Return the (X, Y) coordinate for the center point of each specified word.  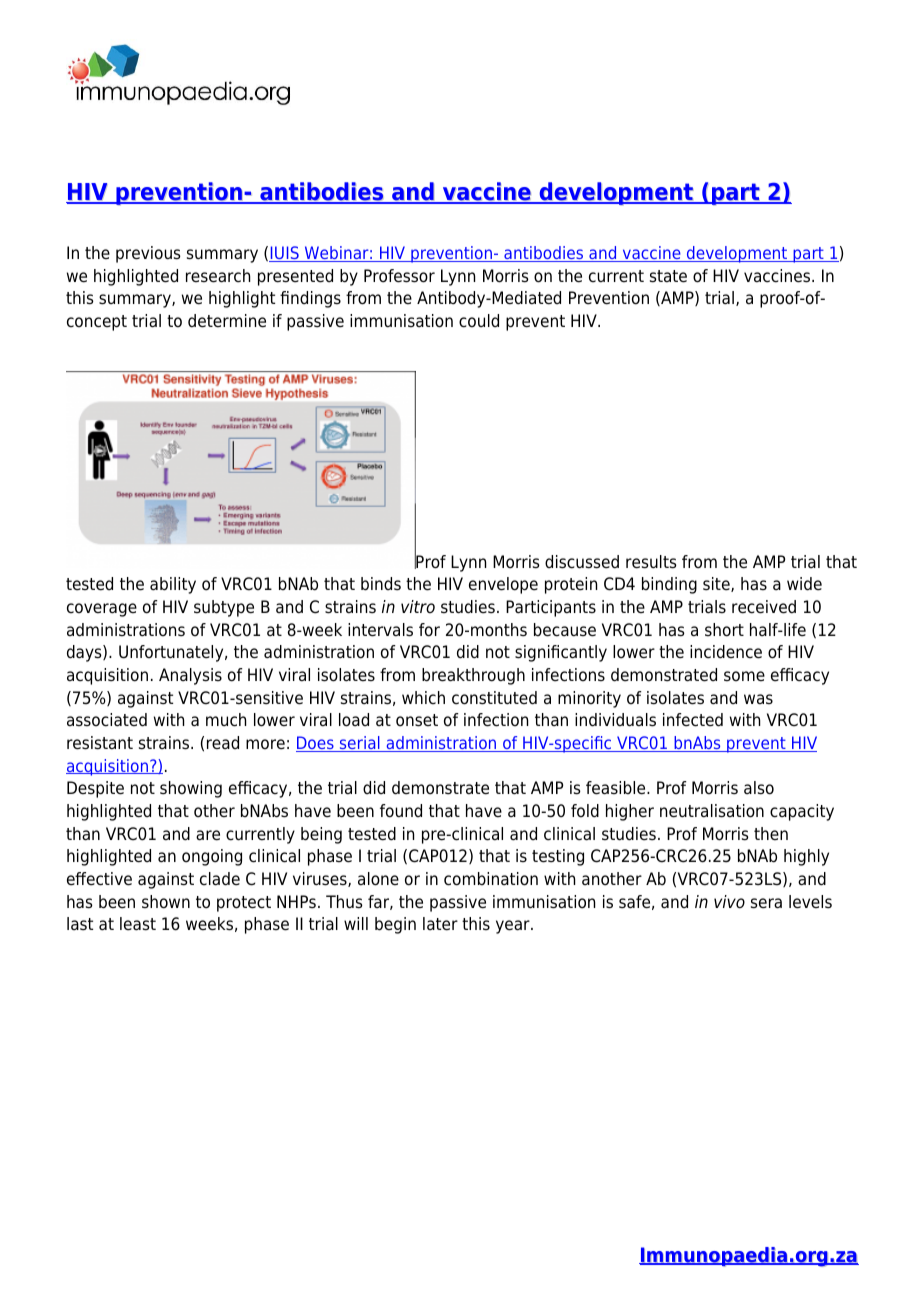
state (668, 276)
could (479, 321)
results (651, 562)
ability (173, 585)
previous (148, 254)
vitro (418, 607)
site (717, 584)
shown (166, 902)
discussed (582, 562)
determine (227, 321)
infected (693, 720)
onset (417, 720)
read (223, 743)
